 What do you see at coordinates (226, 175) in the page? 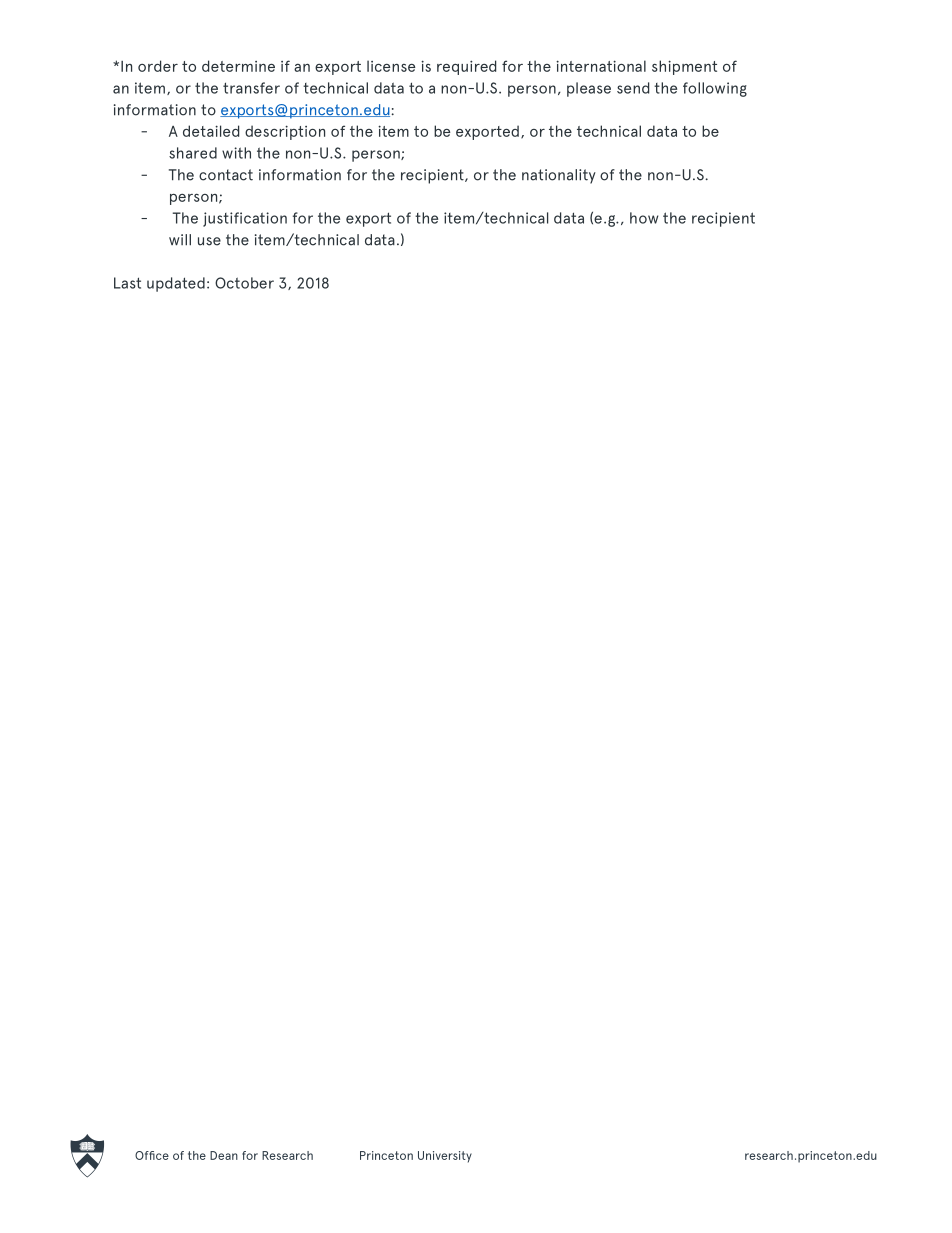
I see `contact` at bounding box center [226, 175].
